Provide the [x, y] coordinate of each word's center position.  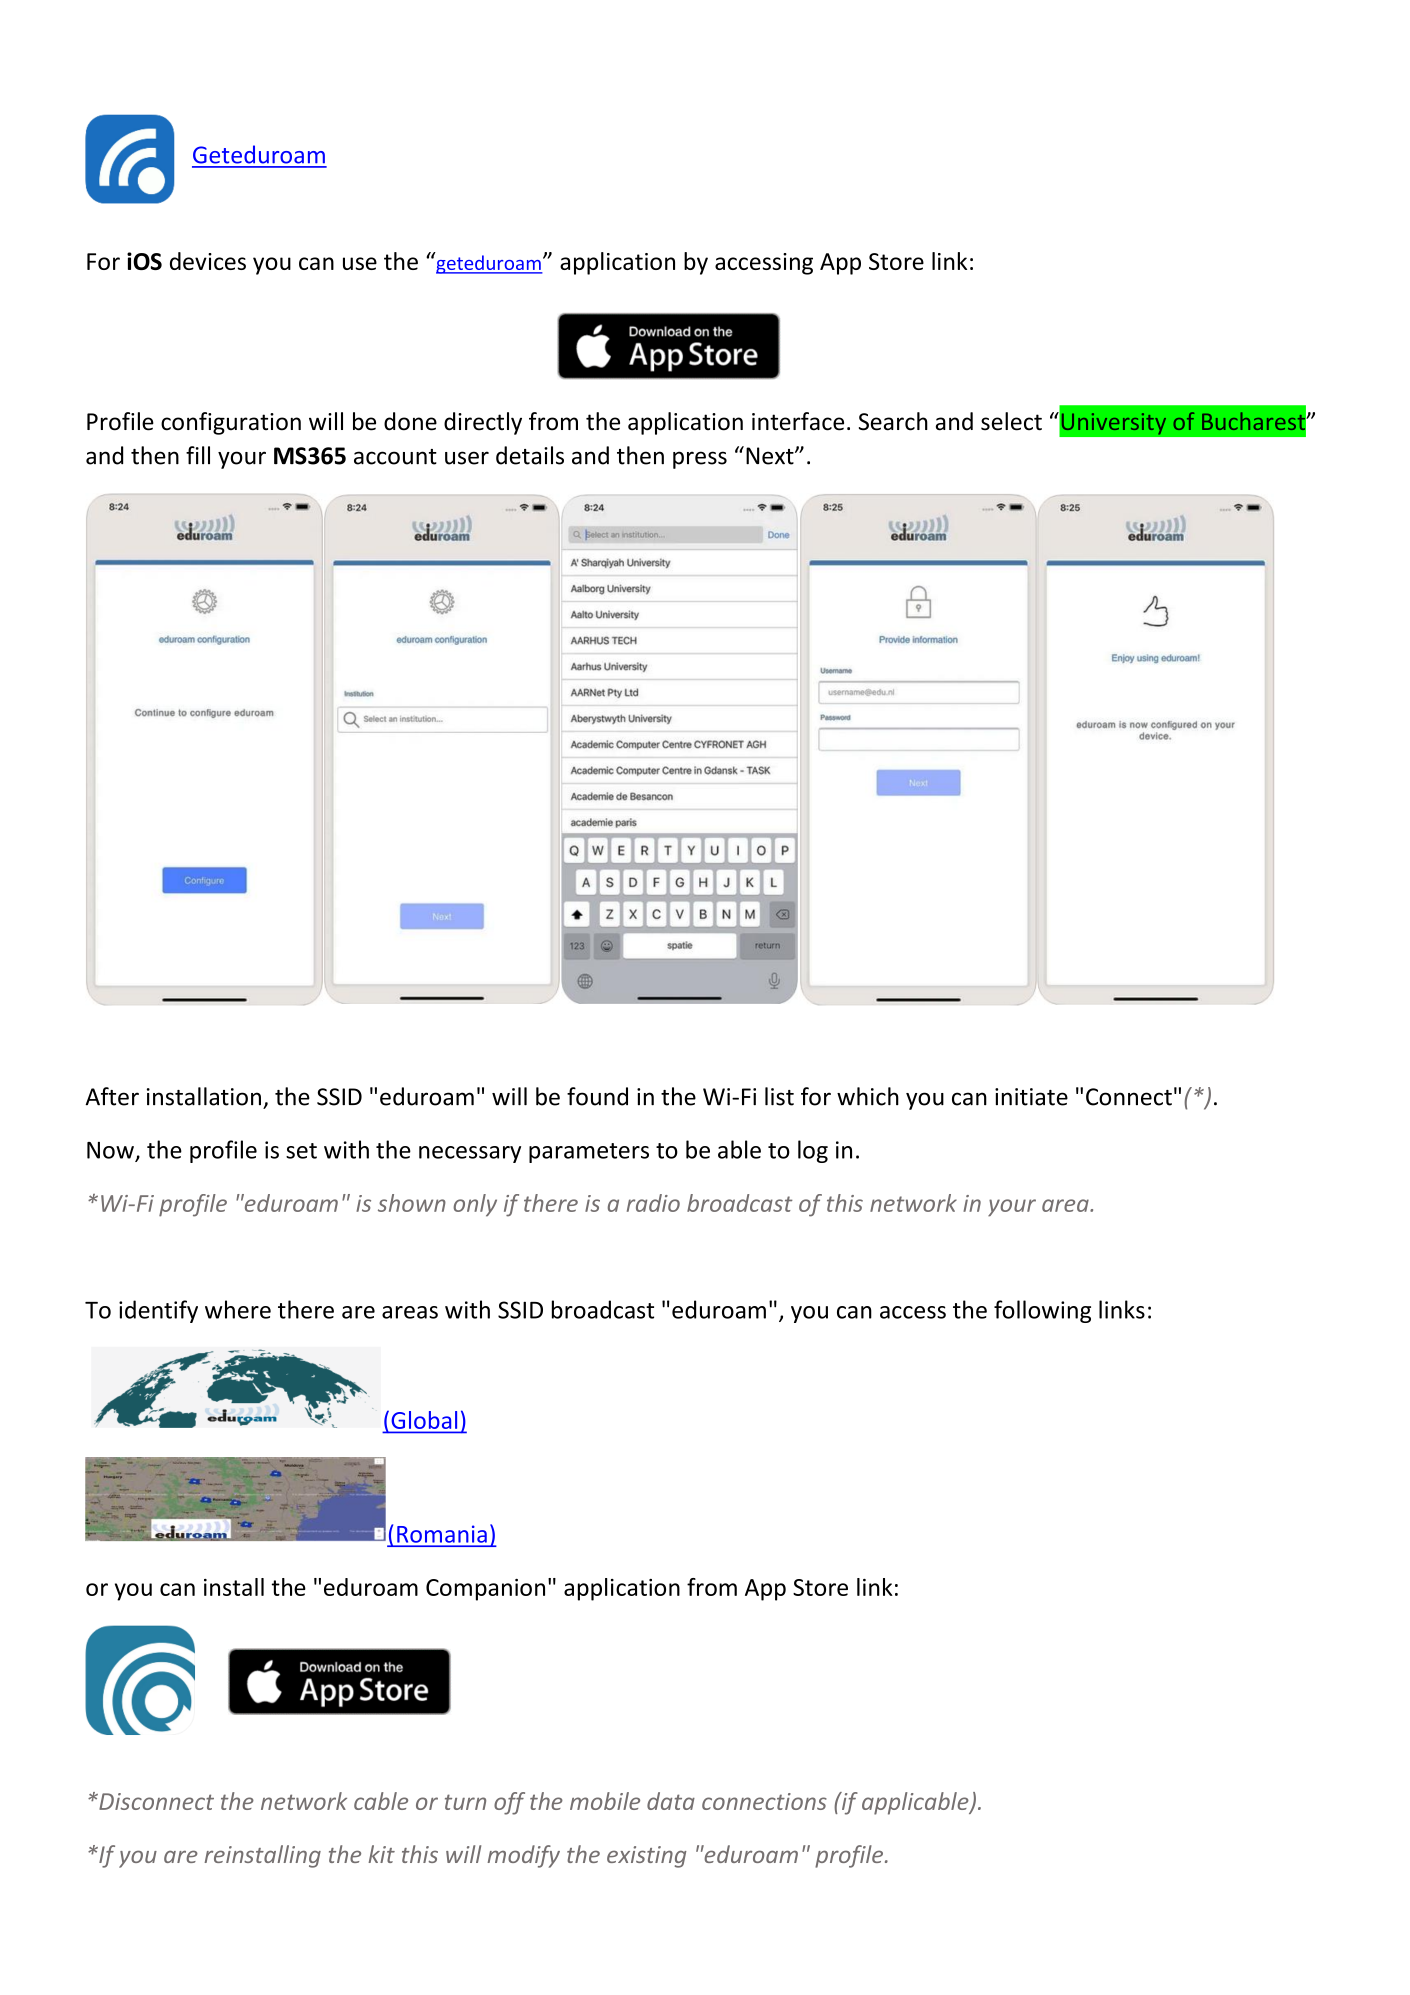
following [1042, 1311]
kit [381, 1854]
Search [893, 421]
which [868, 1096]
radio [653, 1203]
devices [208, 261]
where [238, 1309]
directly [483, 423]
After [112, 1096]
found [597, 1096]
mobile [605, 1801]
